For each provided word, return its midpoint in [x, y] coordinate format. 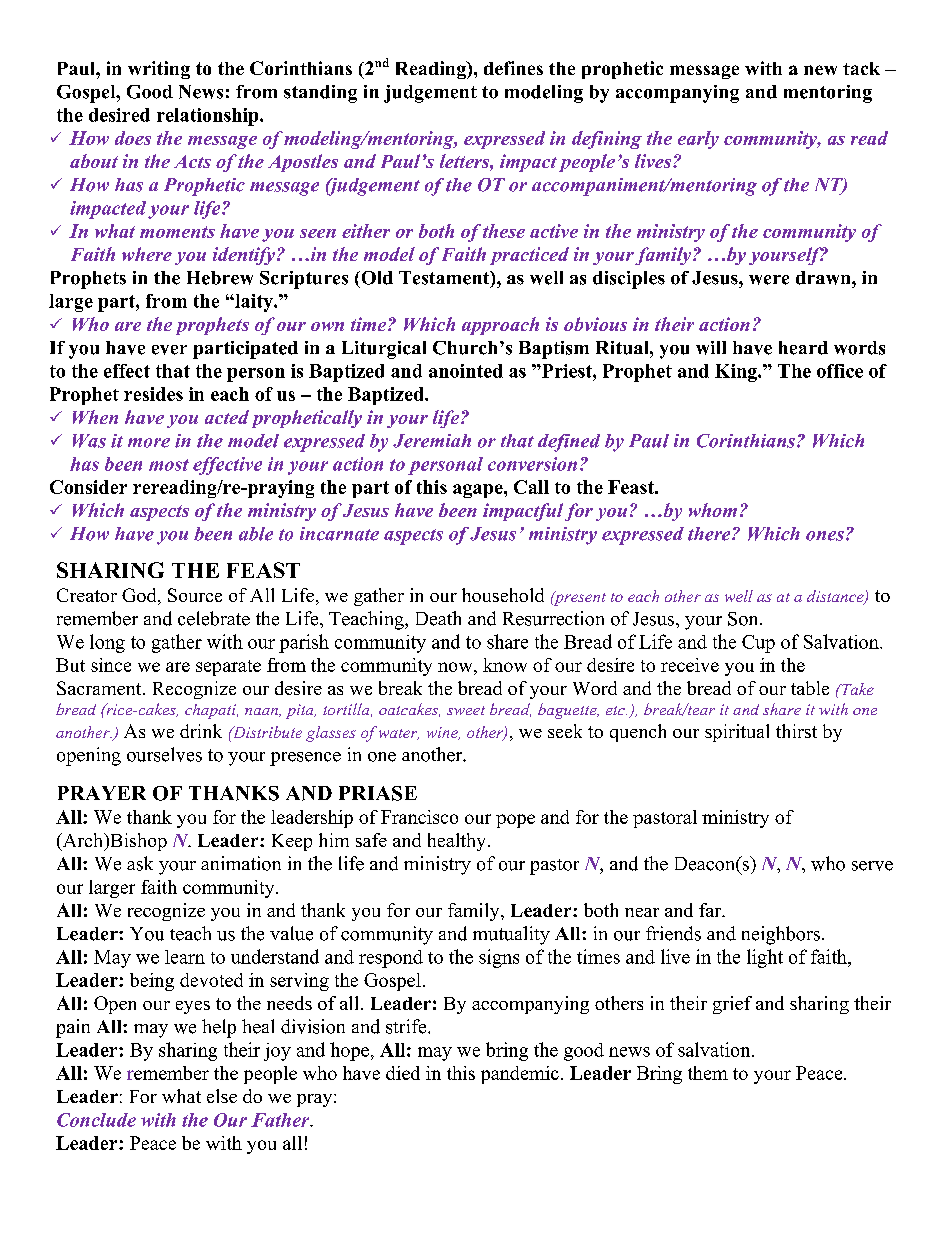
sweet [466, 710]
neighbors [781, 935]
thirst [796, 731]
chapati [211, 711]
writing [159, 70]
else [222, 1096]
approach [500, 326]
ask [140, 863]
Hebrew [220, 278]
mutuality [511, 935]
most [169, 465]
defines [513, 68]
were [769, 280]
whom [713, 510]
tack [861, 68]
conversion [532, 464]
